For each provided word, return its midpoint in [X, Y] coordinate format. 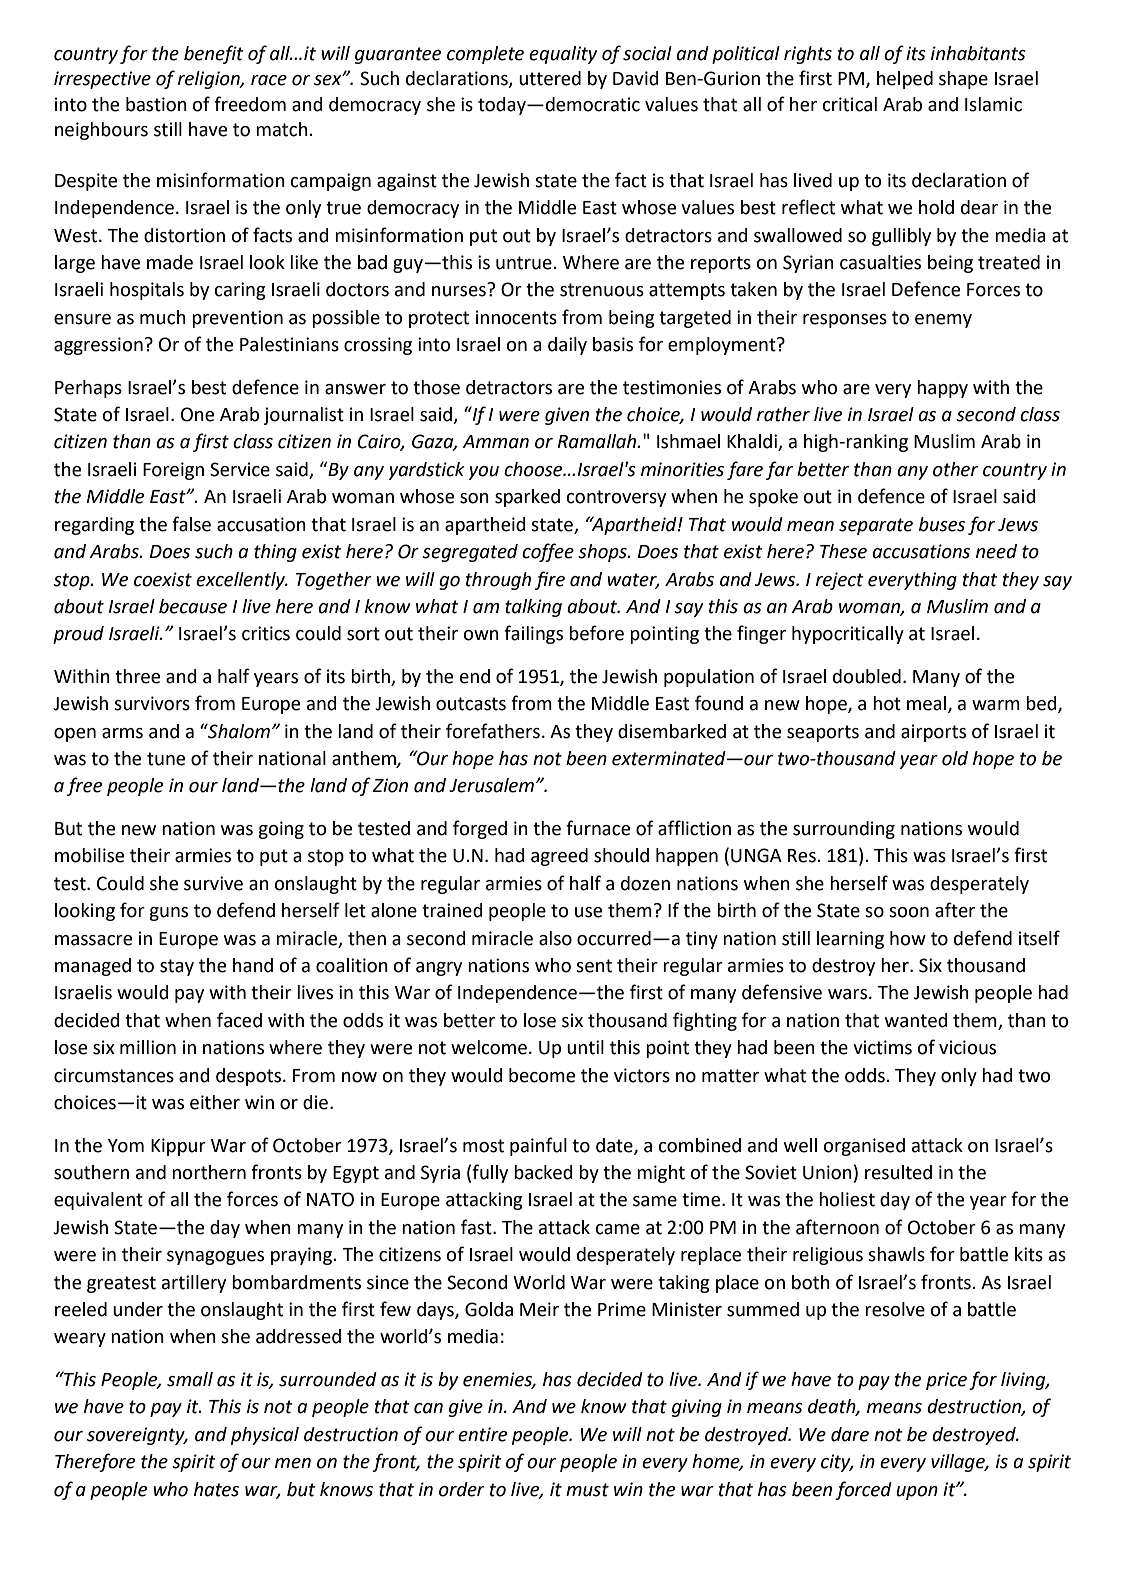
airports [933, 733]
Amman [495, 442]
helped [905, 80]
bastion [156, 104]
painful [538, 1146]
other [955, 469]
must [587, 1490]
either [215, 1102]
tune [166, 759]
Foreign [173, 471]
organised [864, 1147]
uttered [550, 78]
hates [216, 1489]
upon [917, 1493]
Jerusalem [491, 785]
